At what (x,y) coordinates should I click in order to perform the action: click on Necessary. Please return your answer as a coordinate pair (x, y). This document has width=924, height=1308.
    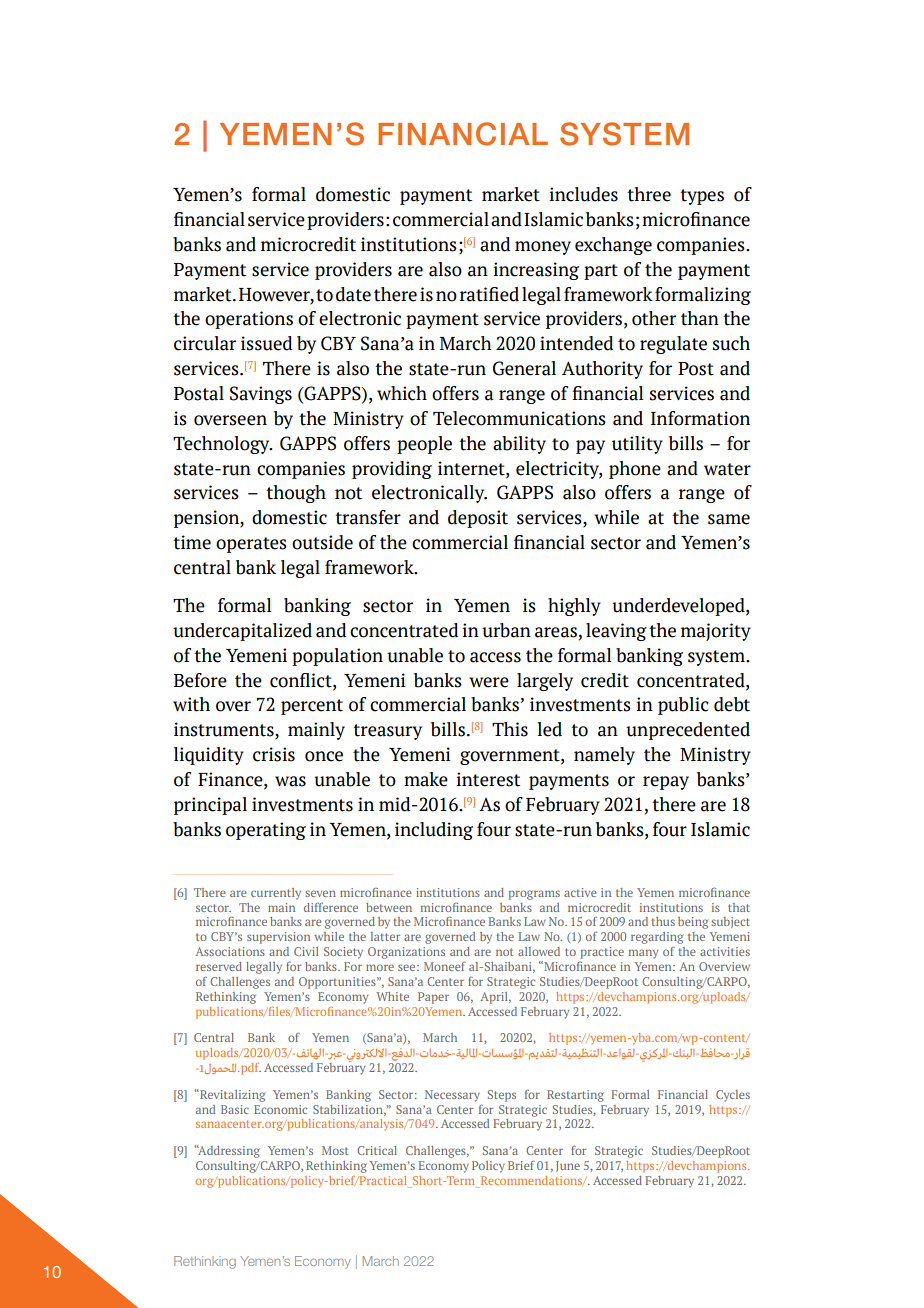
    Looking at the image, I should click on (452, 1096).
